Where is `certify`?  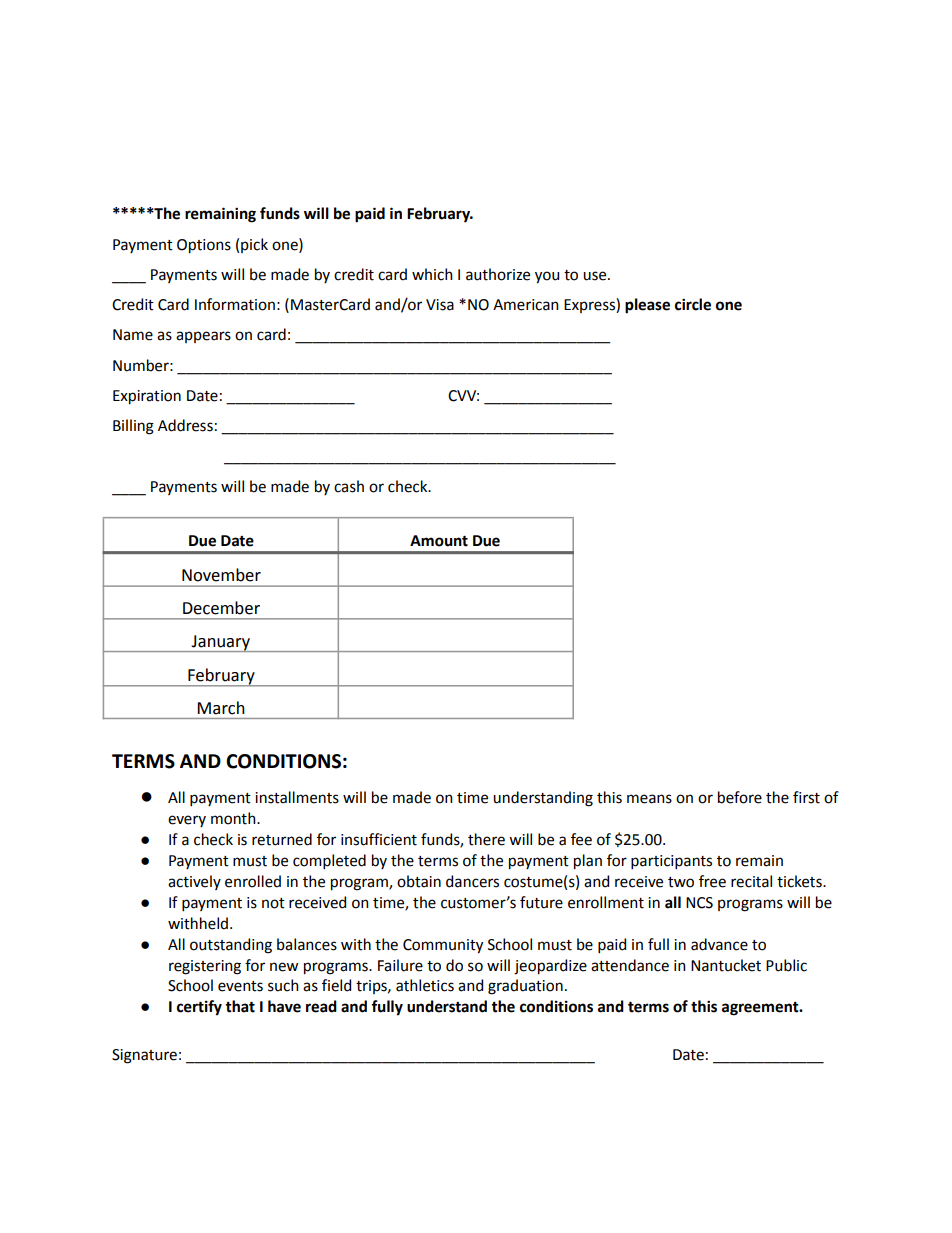
certify is located at coordinates (199, 1008).
